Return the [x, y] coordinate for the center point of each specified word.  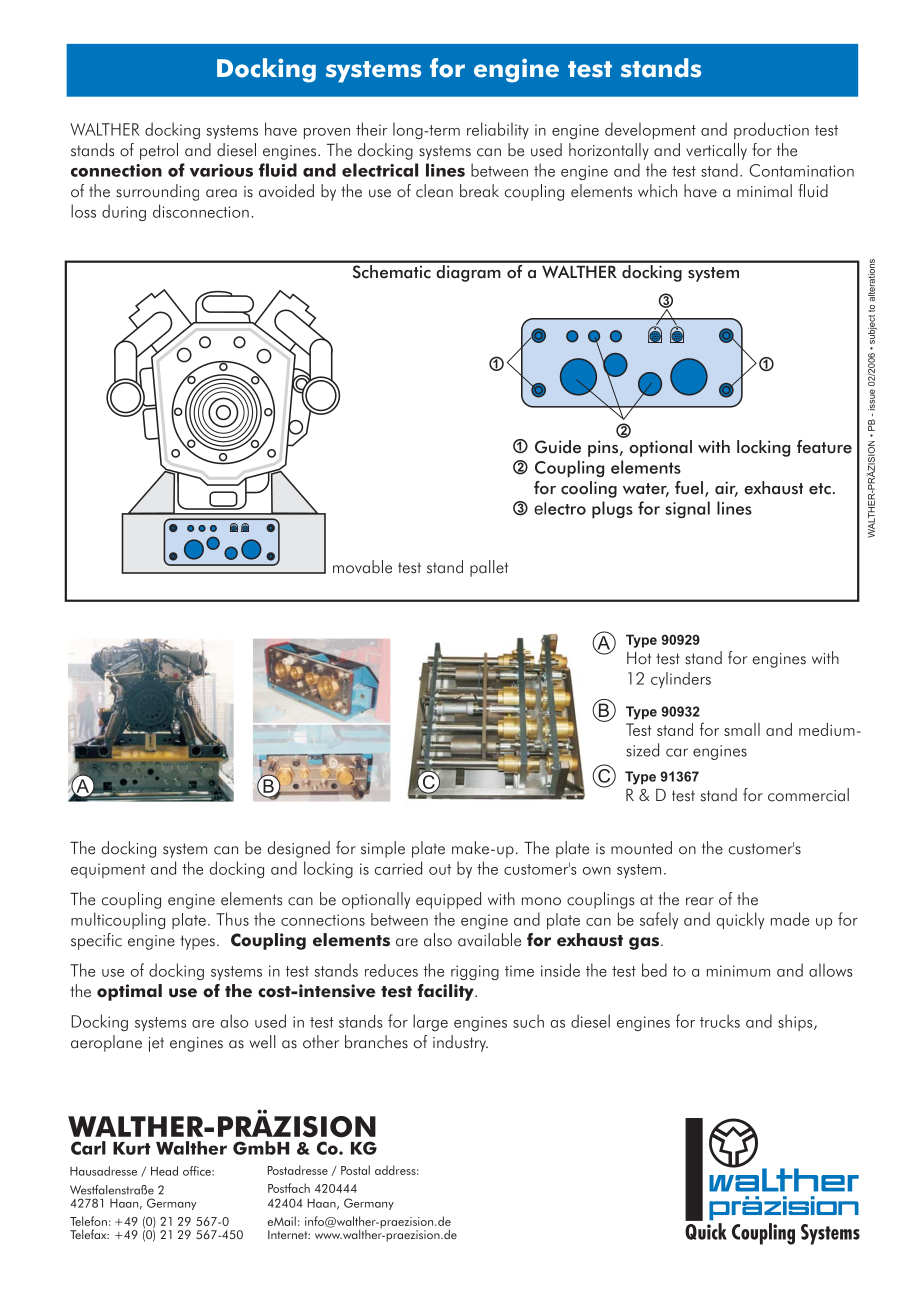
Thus [232, 919]
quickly [740, 920]
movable [362, 567]
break [479, 191]
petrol [159, 151]
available [489, 940]
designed [298, 849]
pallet [489, 568]
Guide [558, 447]
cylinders [681, 680]
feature [824, 447]
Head [164, 1171]
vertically [716, 151]
